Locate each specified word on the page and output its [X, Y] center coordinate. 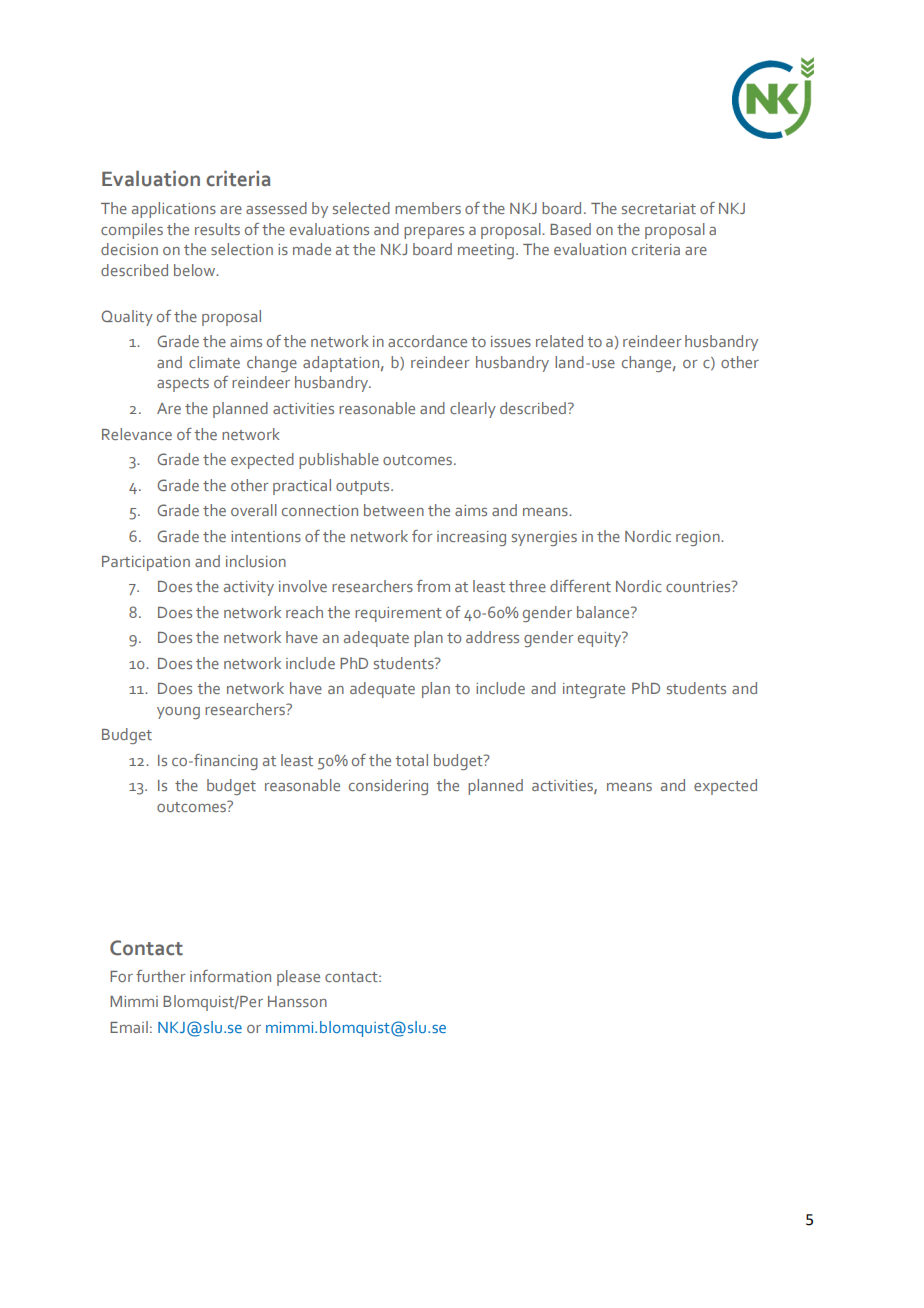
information [230, 976]
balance [604, 612]
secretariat [659, 208]
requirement [398, 614]
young [178, 713]
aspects [183, 385]
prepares [434, 233]
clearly [473, 410]
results [217, 229]
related [559, 341]
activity [249, 588]
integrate [594, 690]
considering [388, 787]
